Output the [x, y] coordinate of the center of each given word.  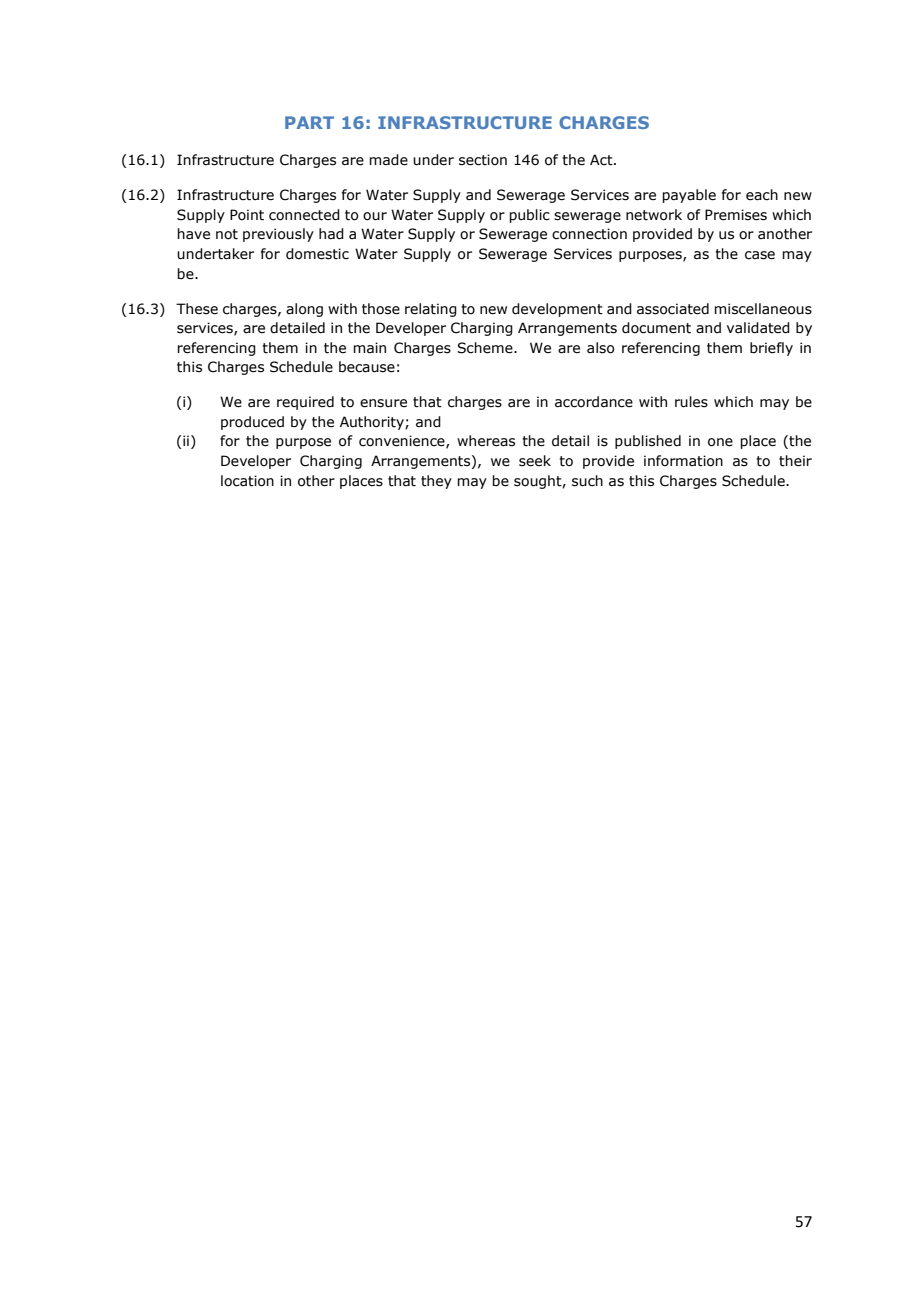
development [557, 310]
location [247, 481]
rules [691, 402]
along [304, 310]
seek [535, 461]
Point [247, 215]
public [529, 216]
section [483, 160]
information [683, 461]
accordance [594, 402]
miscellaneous [763, 309]
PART [309, 122]
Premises [736, 215]
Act [602, 160]
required [305, 403]
